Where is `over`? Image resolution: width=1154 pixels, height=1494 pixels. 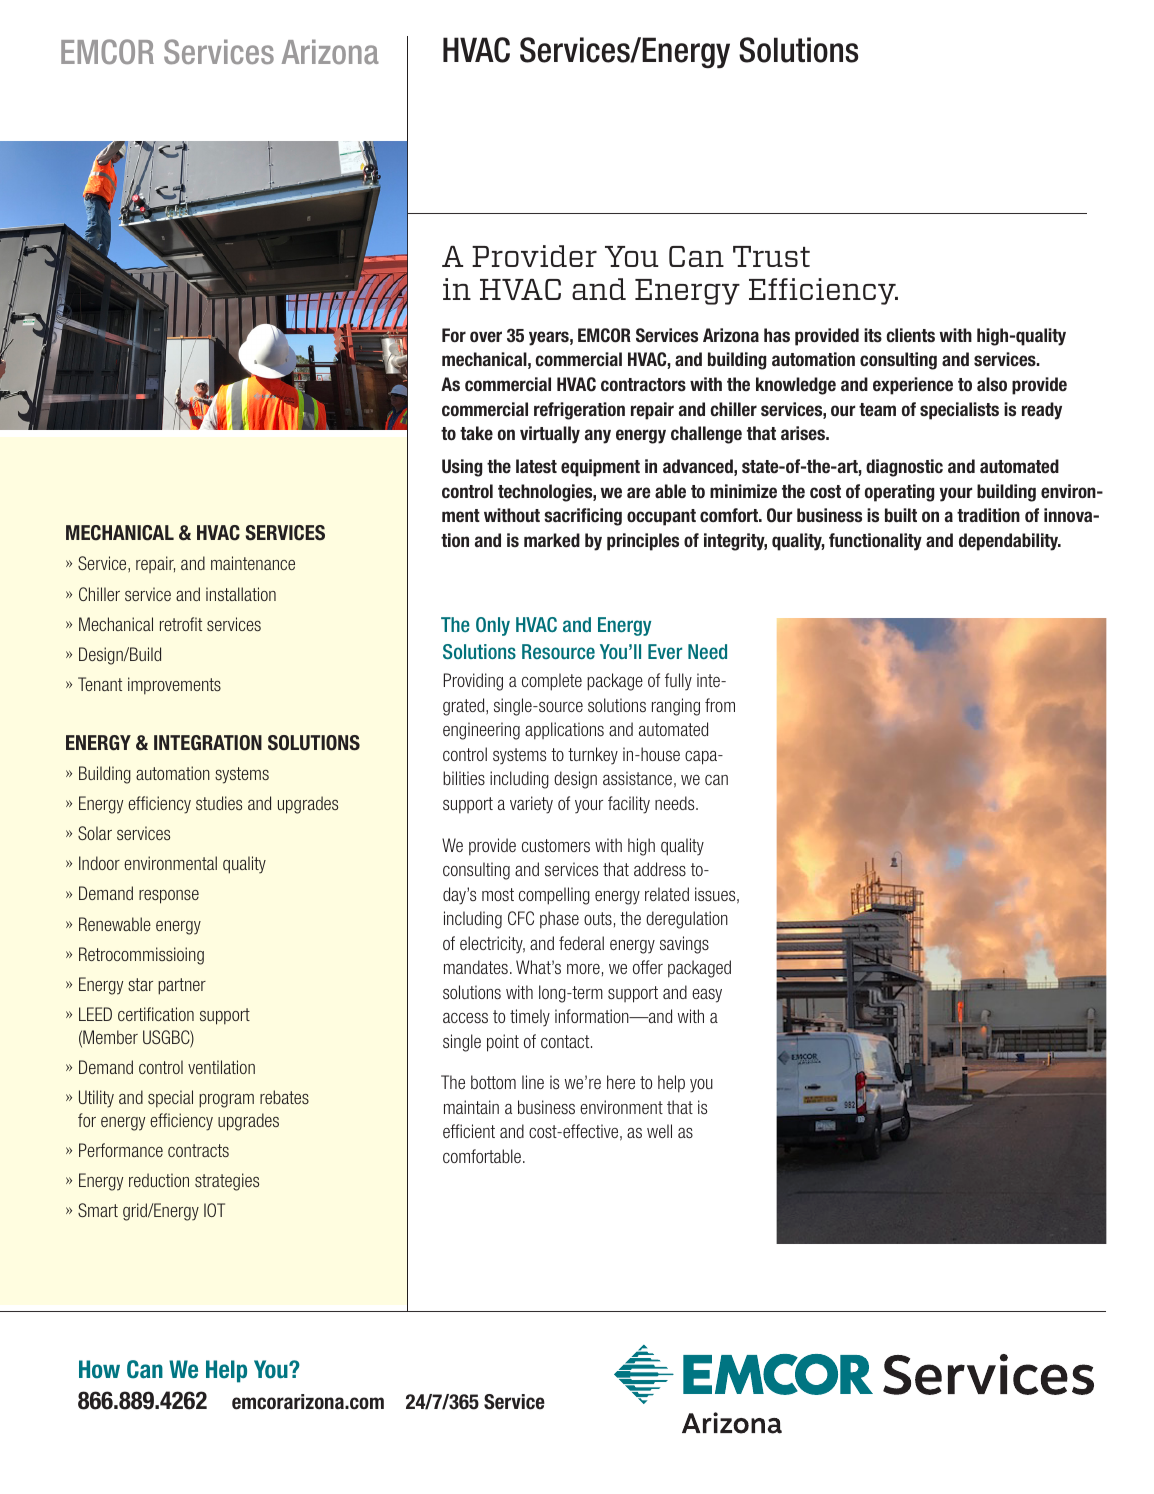 over is located at coordinates (486, 337).
